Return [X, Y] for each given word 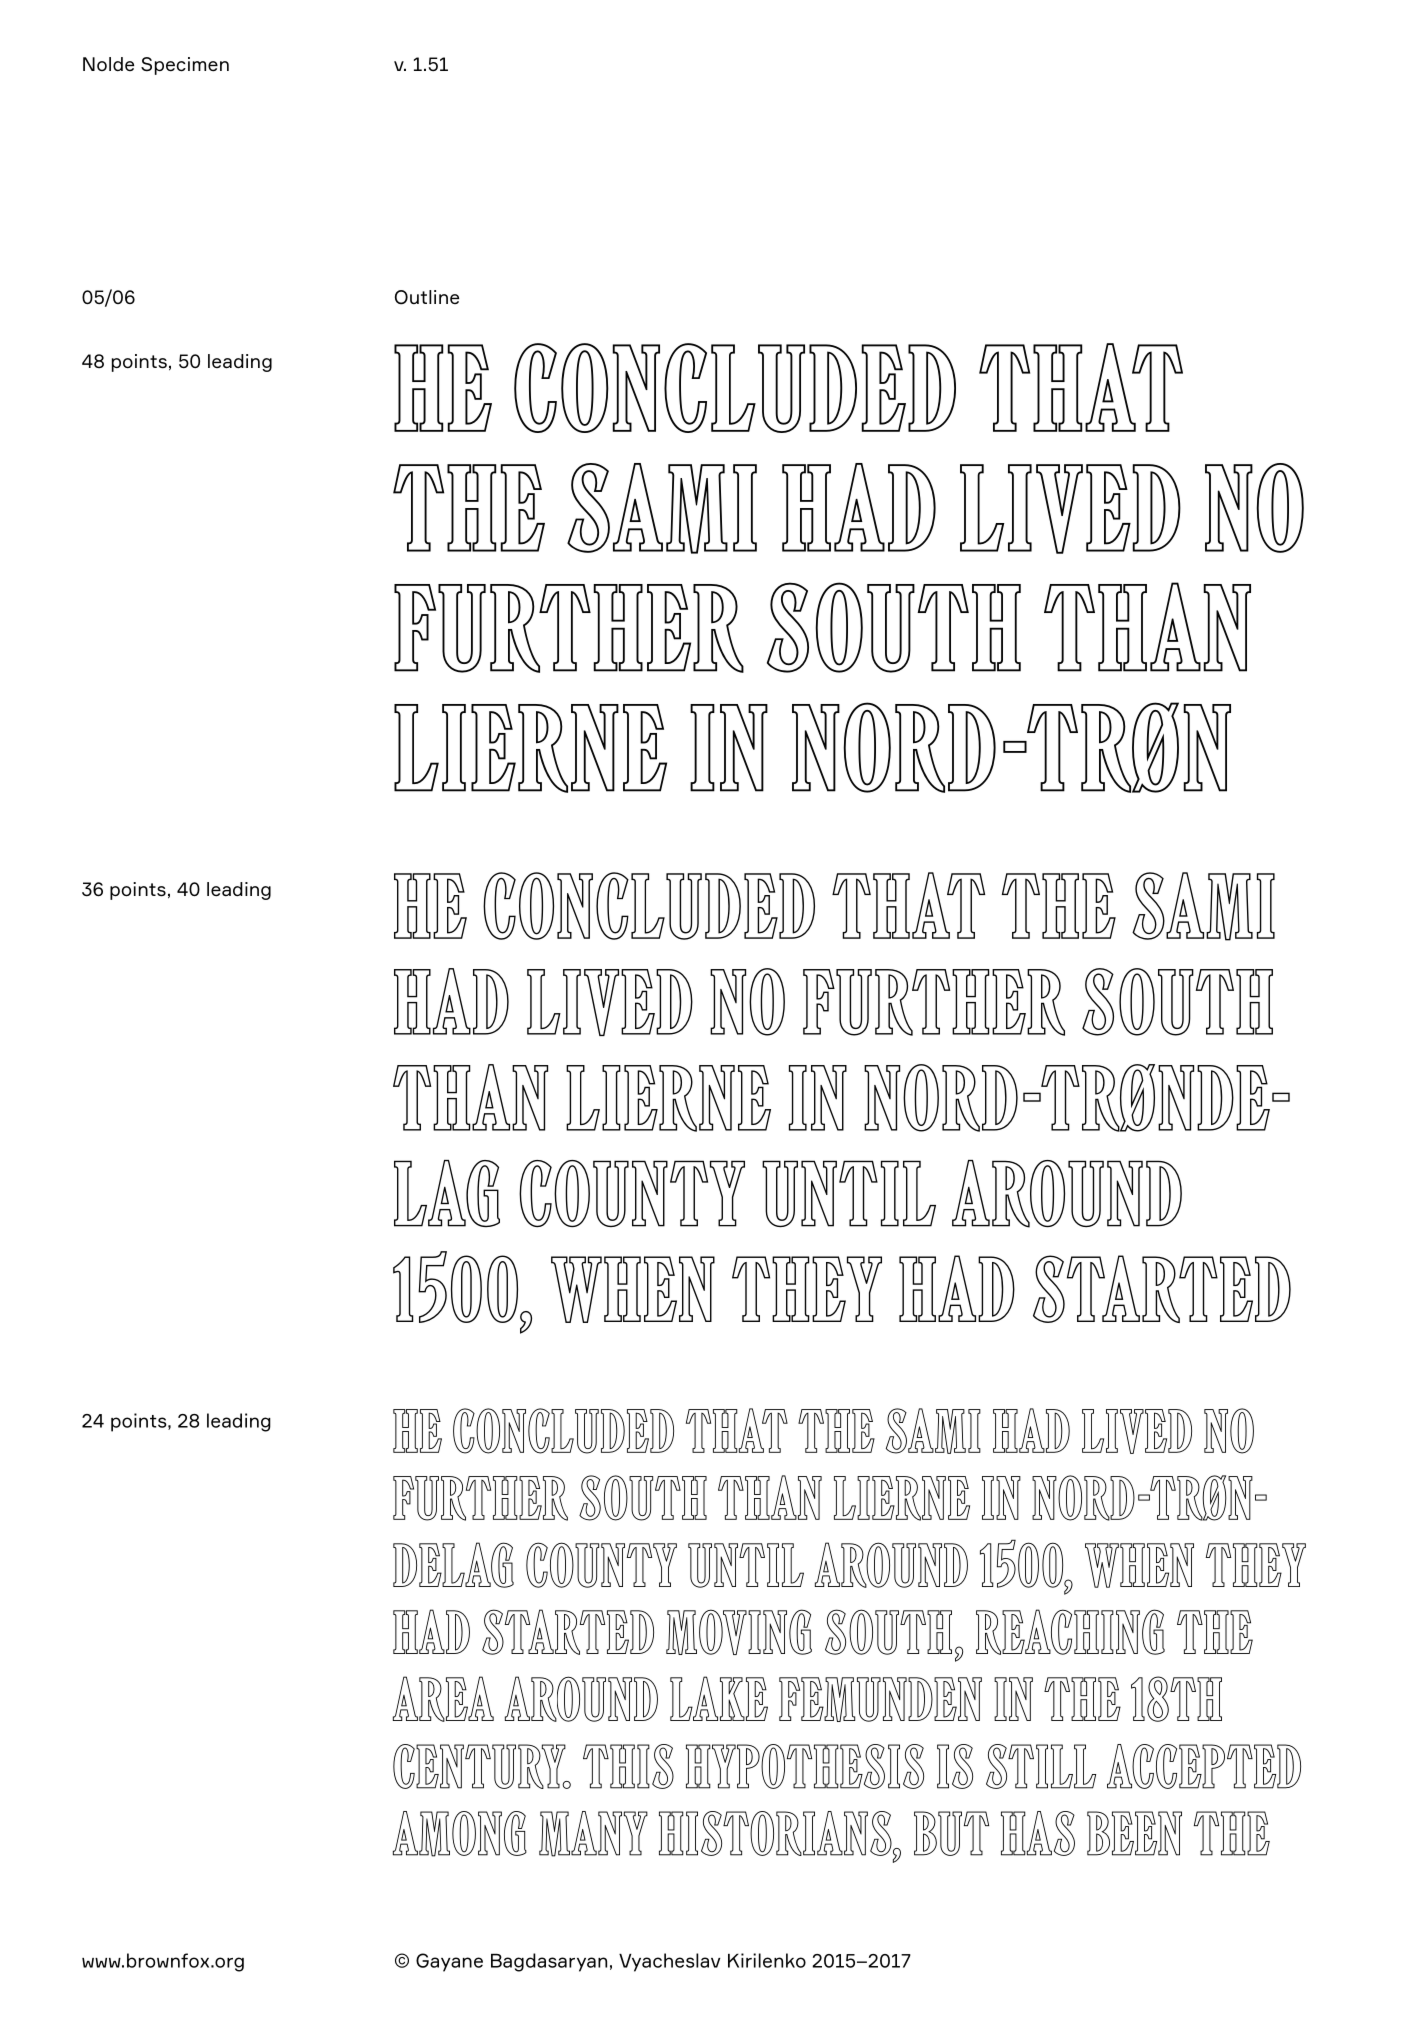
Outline [427, 297]
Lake [719, 1698]
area [443, 1699]
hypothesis [805, 1766]
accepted [1204, 1766]
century [480, 1766]
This [628, 1766]
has [1038, 1833]
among [460, 1834]
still [1041, 1766]
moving [739, 1632]
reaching [1070, 1632]
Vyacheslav [669, 1962]
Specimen [185, 66]
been [1134, 1833]
